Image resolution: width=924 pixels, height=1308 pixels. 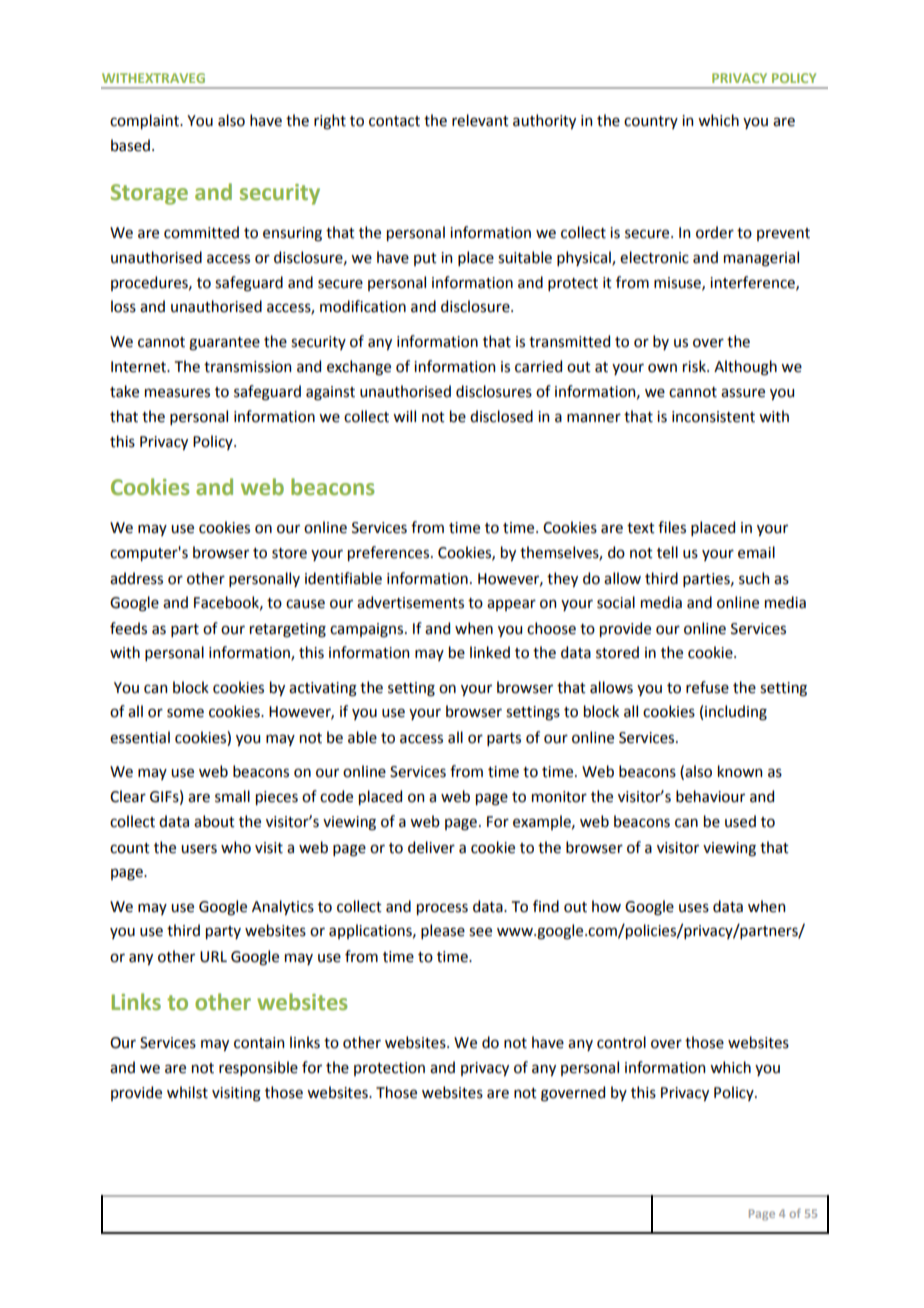 What do you see at coordinates (410, 602) in the document?
I see `advertisements` at bounding box center [410, 602].
